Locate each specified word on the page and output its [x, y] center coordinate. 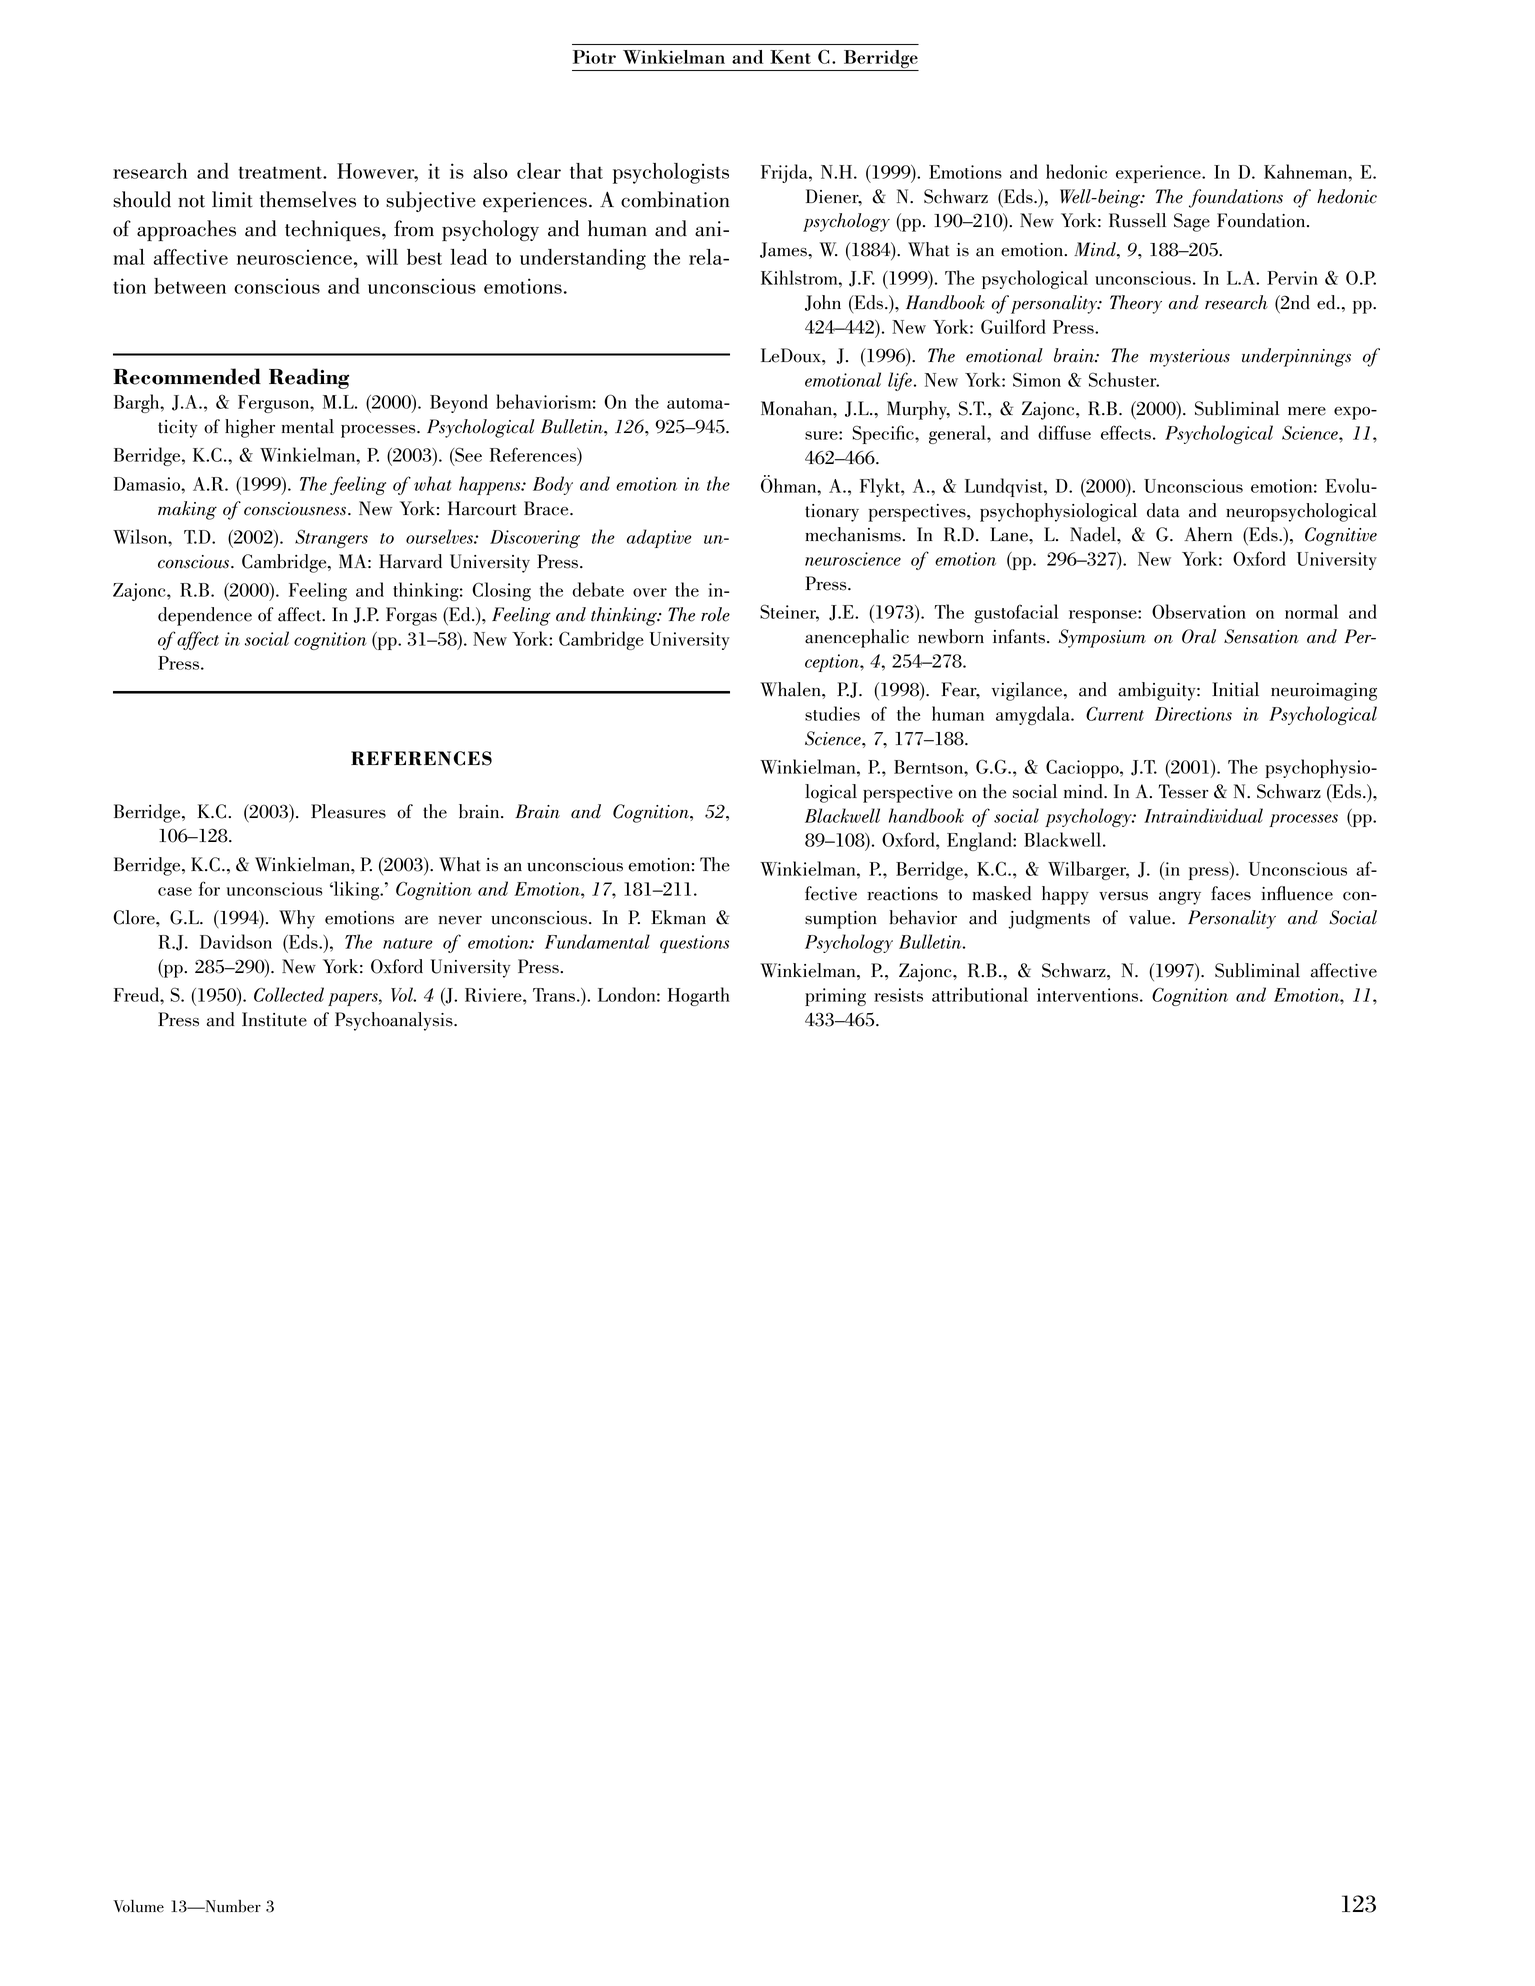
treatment [281, 172]
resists [898, 995]
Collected [289, 994]
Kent [790, 57]
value [1151, 917]
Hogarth [699, 996]
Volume [138, 1906]
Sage [1192, 222]
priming [835, 997]
